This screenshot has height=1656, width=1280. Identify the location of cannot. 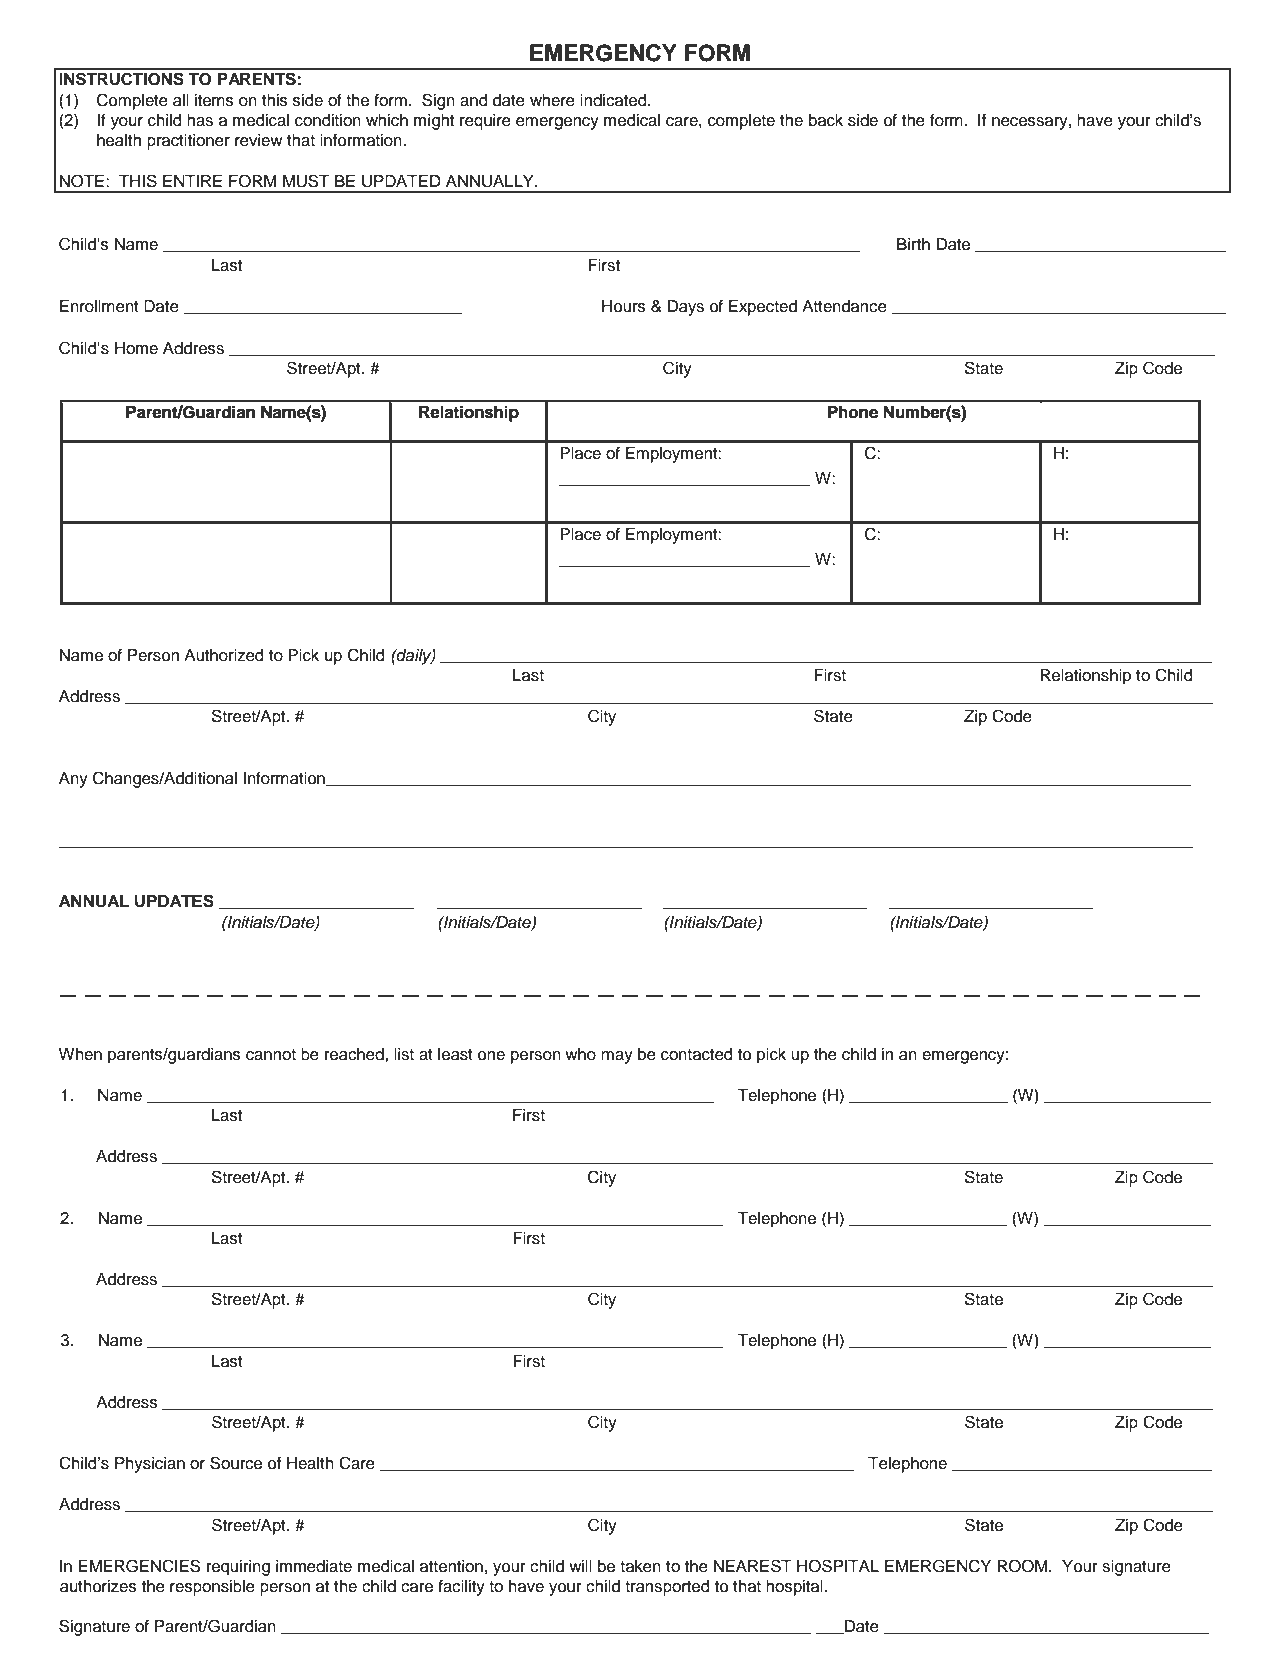
(271, 1055).
